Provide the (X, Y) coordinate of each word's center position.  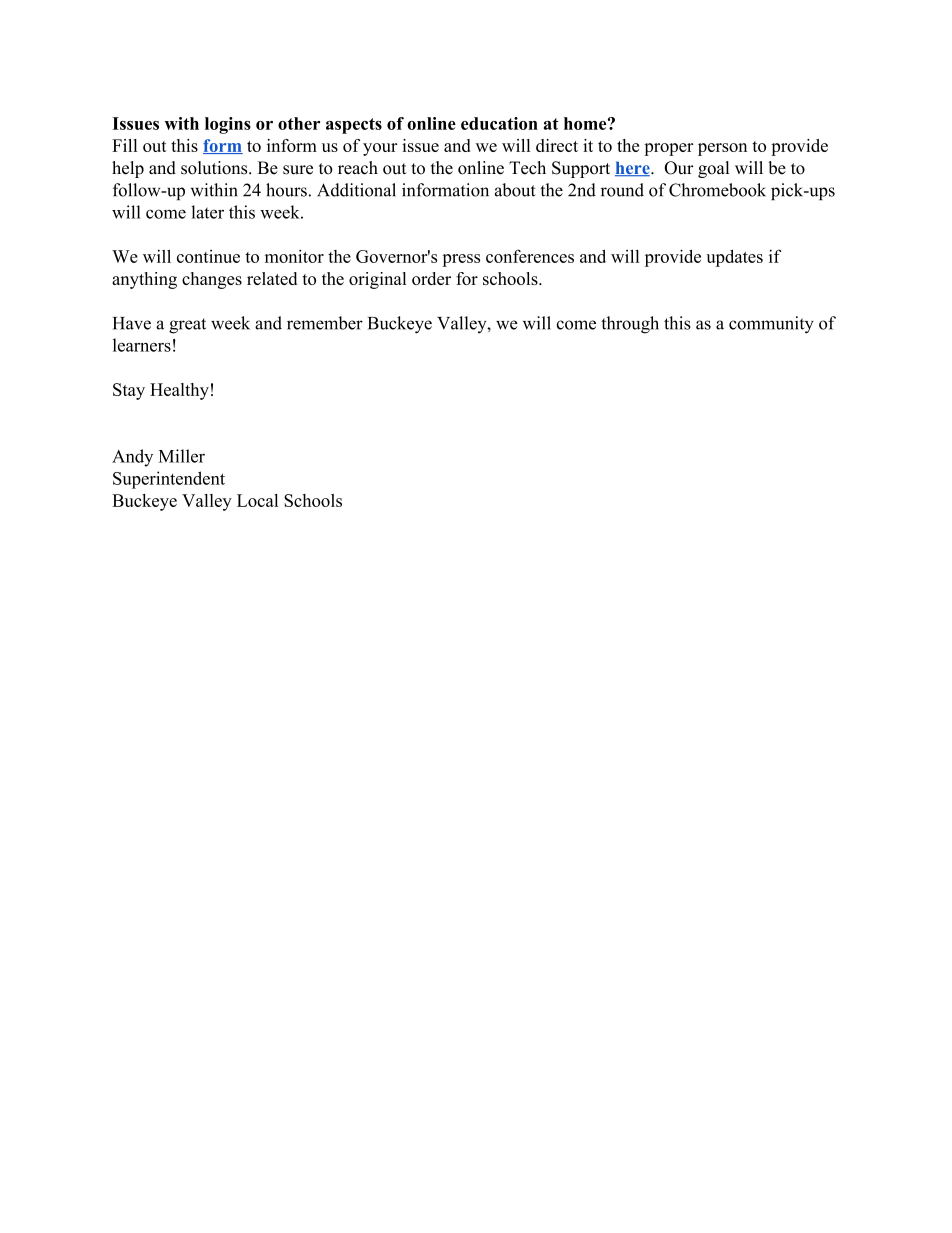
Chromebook (717, 190)
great (187, 326)
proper (668, 149)
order (431, 278)
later (207, 212)
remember (325, 323)
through (630, 325)
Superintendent (169, 480)
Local (257, 500)
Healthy (179, 391)
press (461, 260)
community (771, 325)
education (499, 123)
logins (228, 125)
